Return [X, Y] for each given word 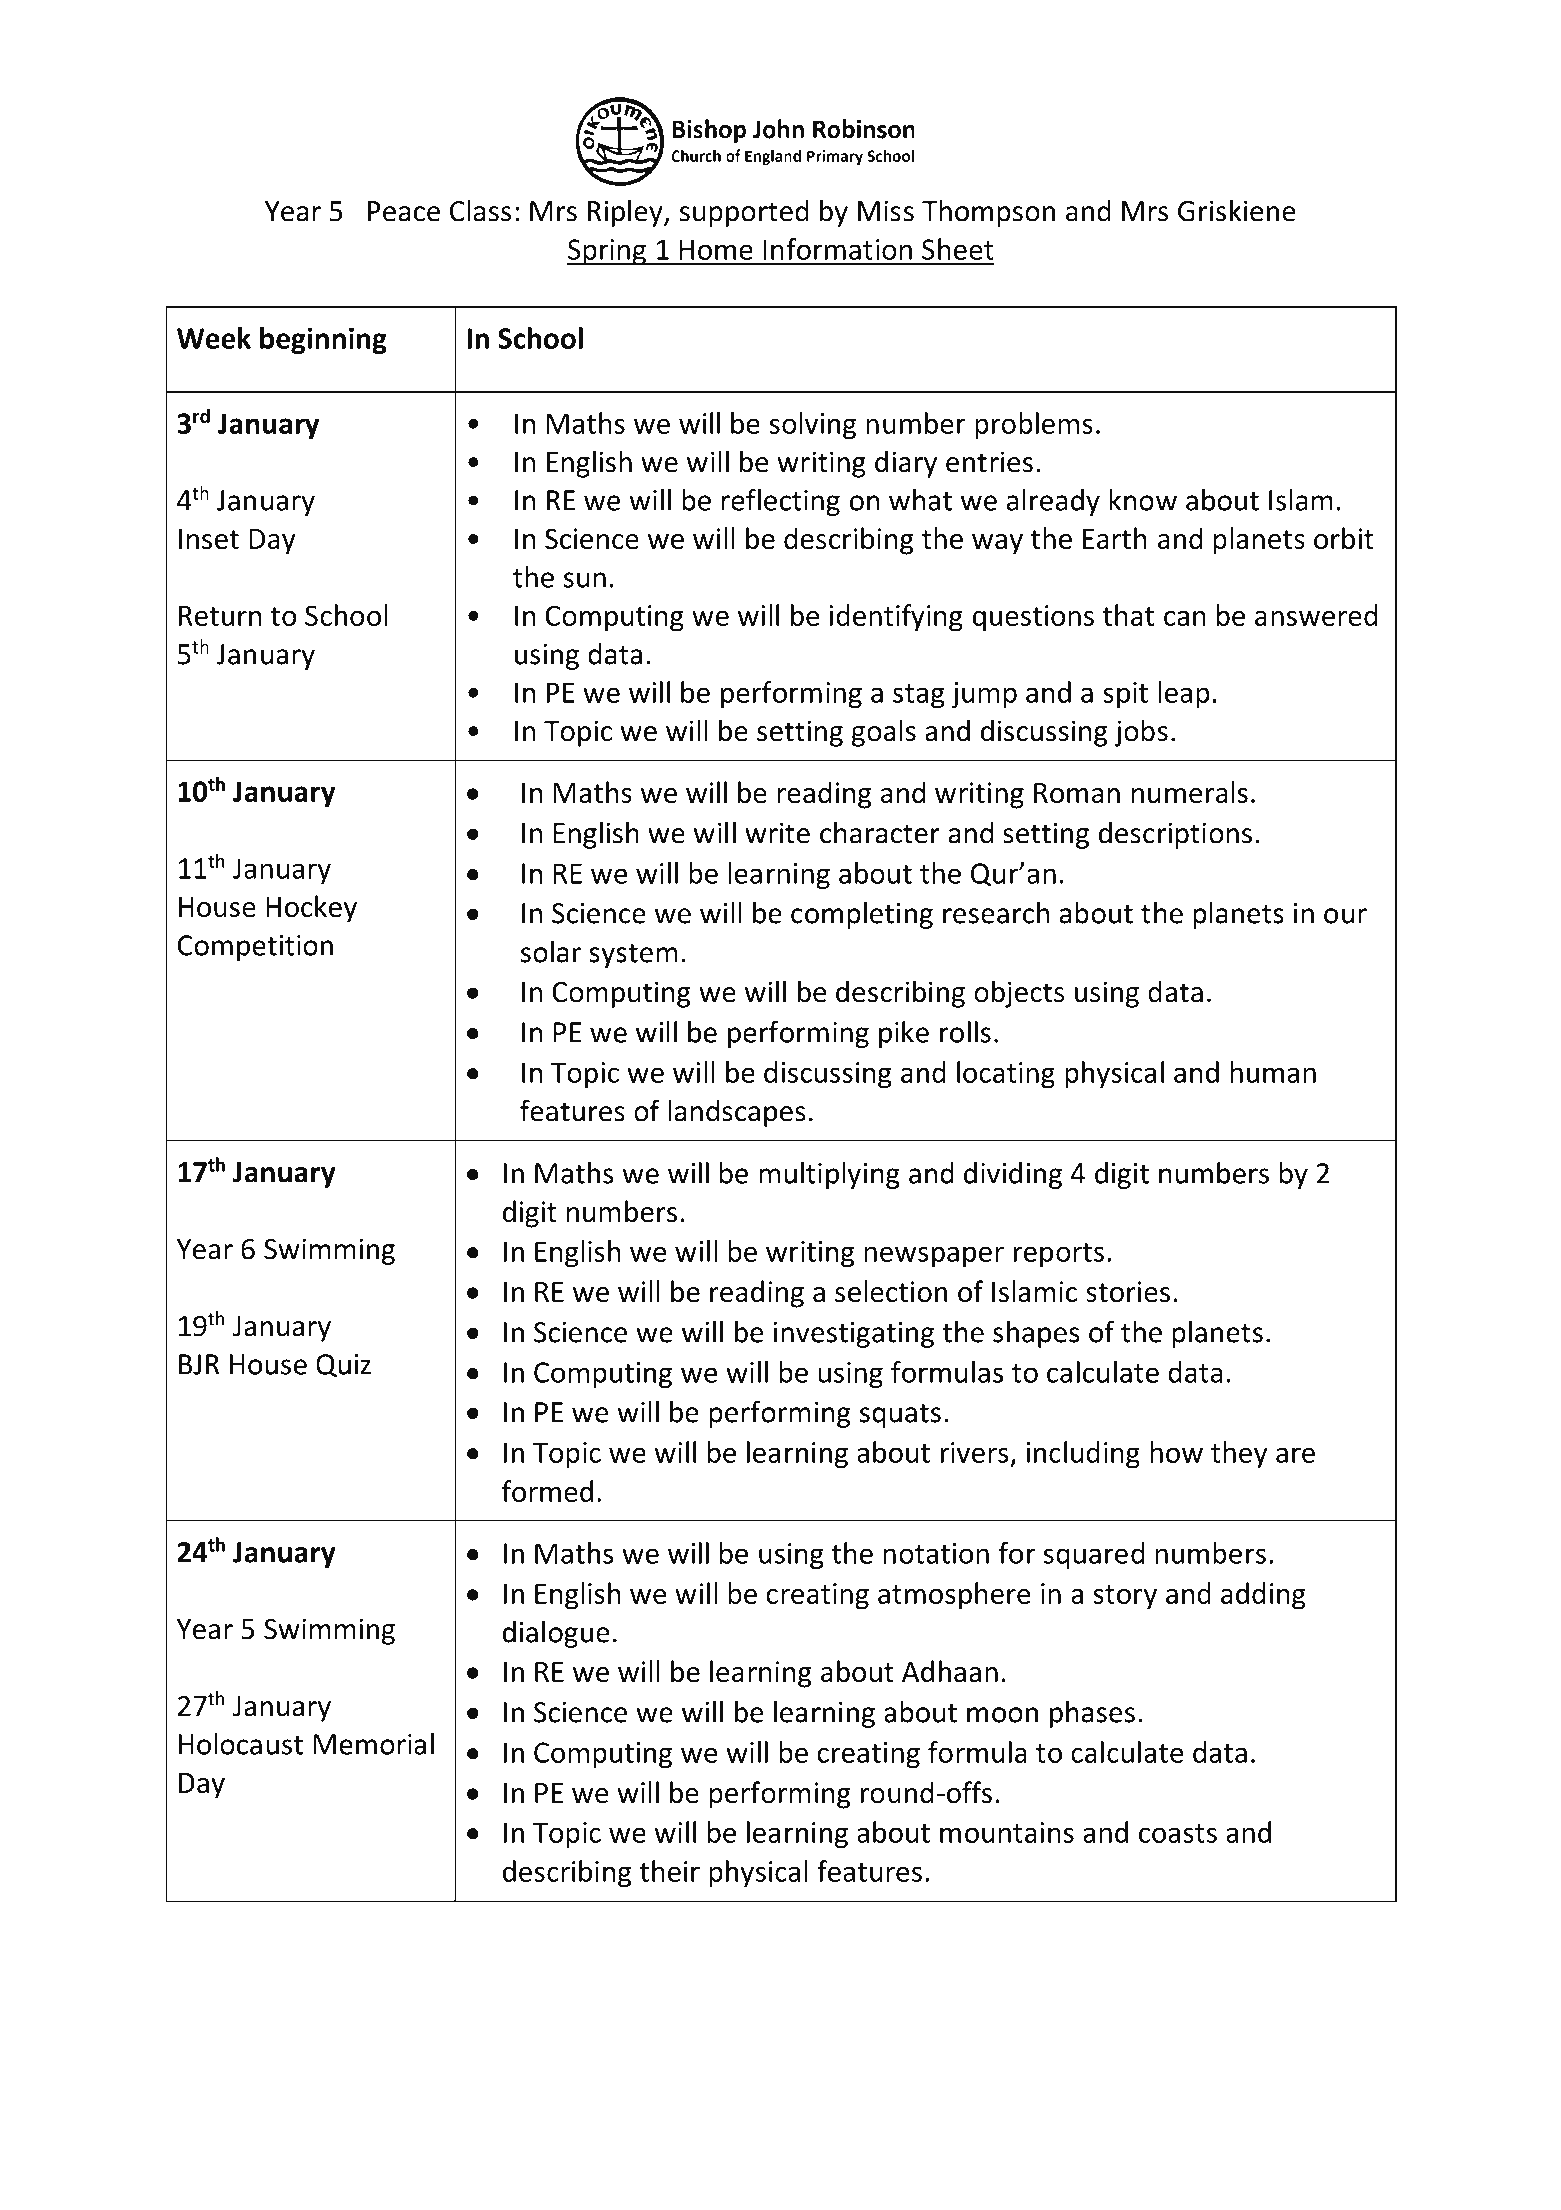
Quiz [343, 1365]
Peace [404, 211]
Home [716, 249]
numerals [1190, 792]
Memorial [374, 1744]
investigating [853, 1335]
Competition [255, 948]
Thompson [988, 213]
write [777, 833]
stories [1128, 1291]
